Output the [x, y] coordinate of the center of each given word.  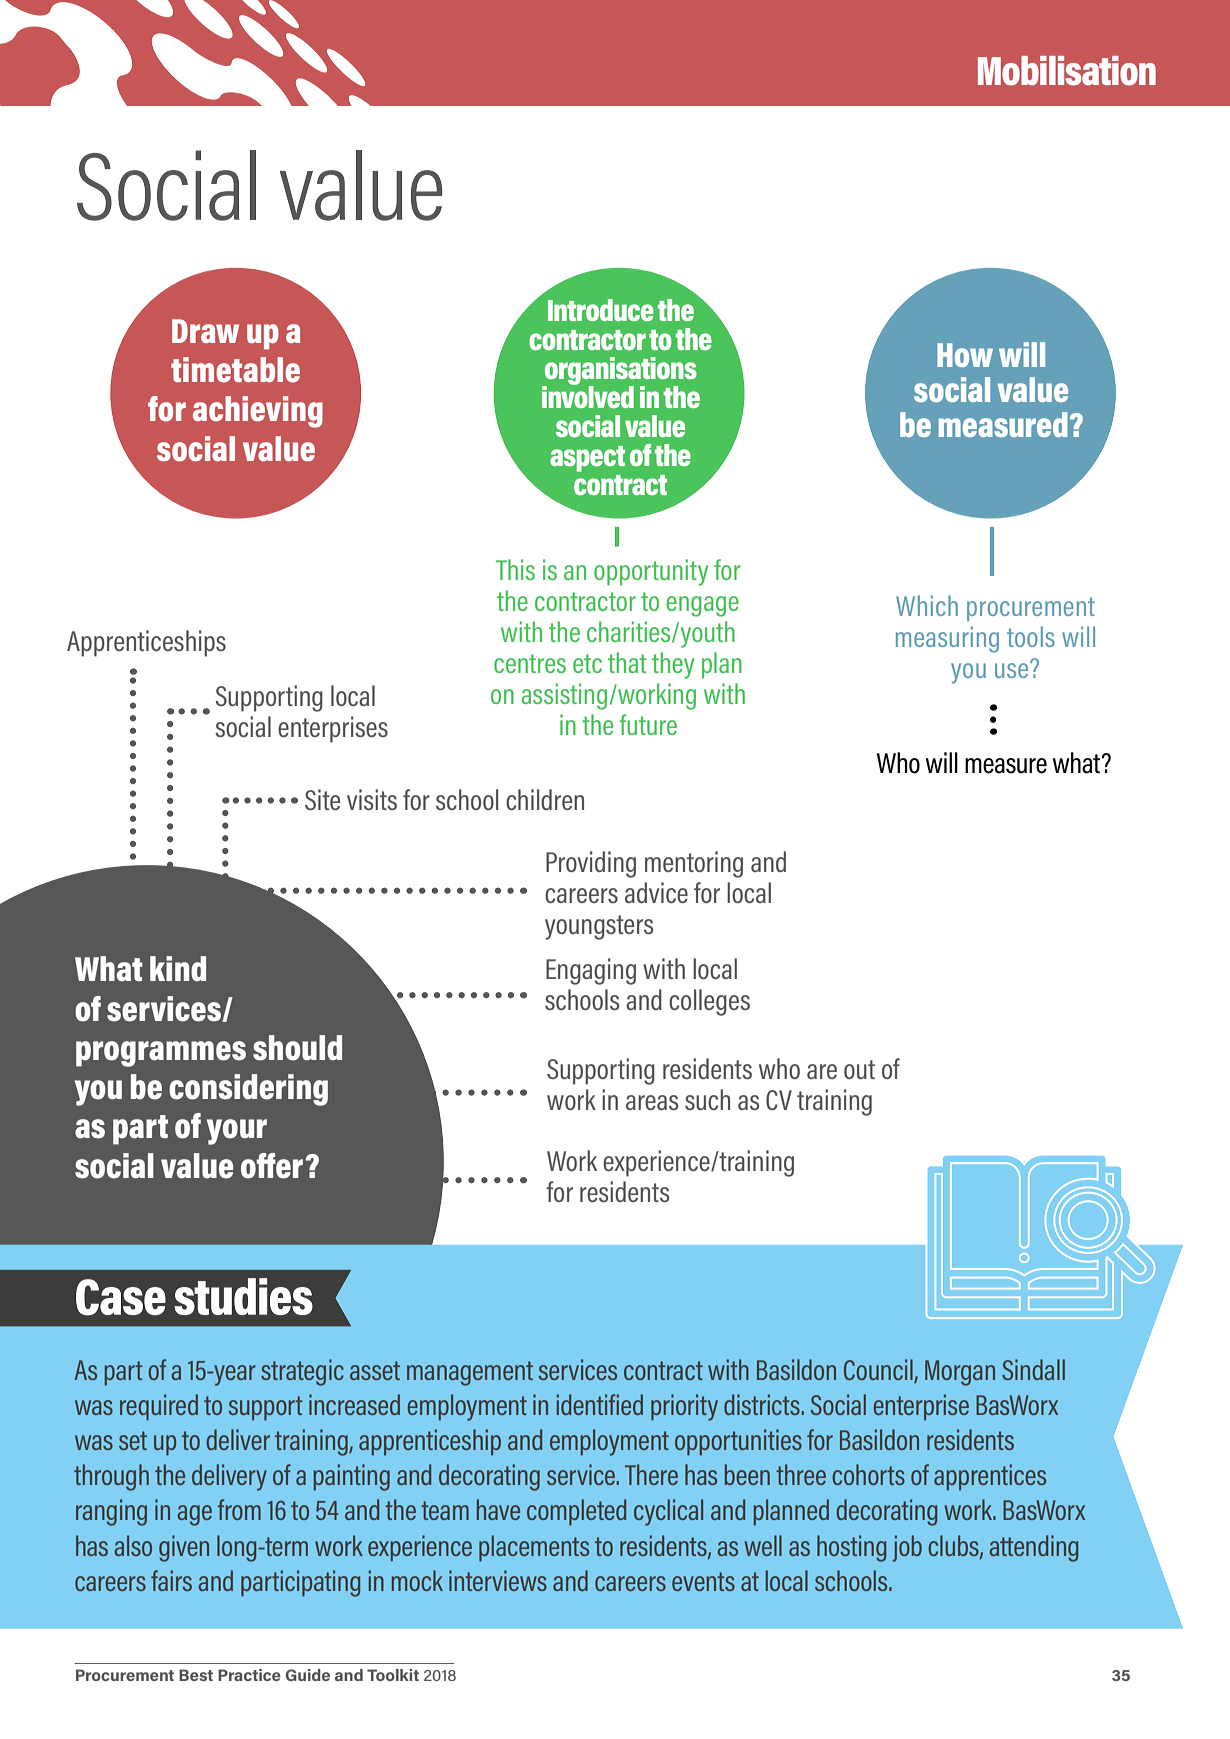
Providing [591, 864]
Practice [249, 1675]
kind [178, 969]
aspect [587, 459]
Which [927, 605]
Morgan [960, 1373]
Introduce [601, 310]
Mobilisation [1067, 71]
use [1013, 669]
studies [243, 1296]
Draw [205, 331]
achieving [258, 412]
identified [600, 1404]
